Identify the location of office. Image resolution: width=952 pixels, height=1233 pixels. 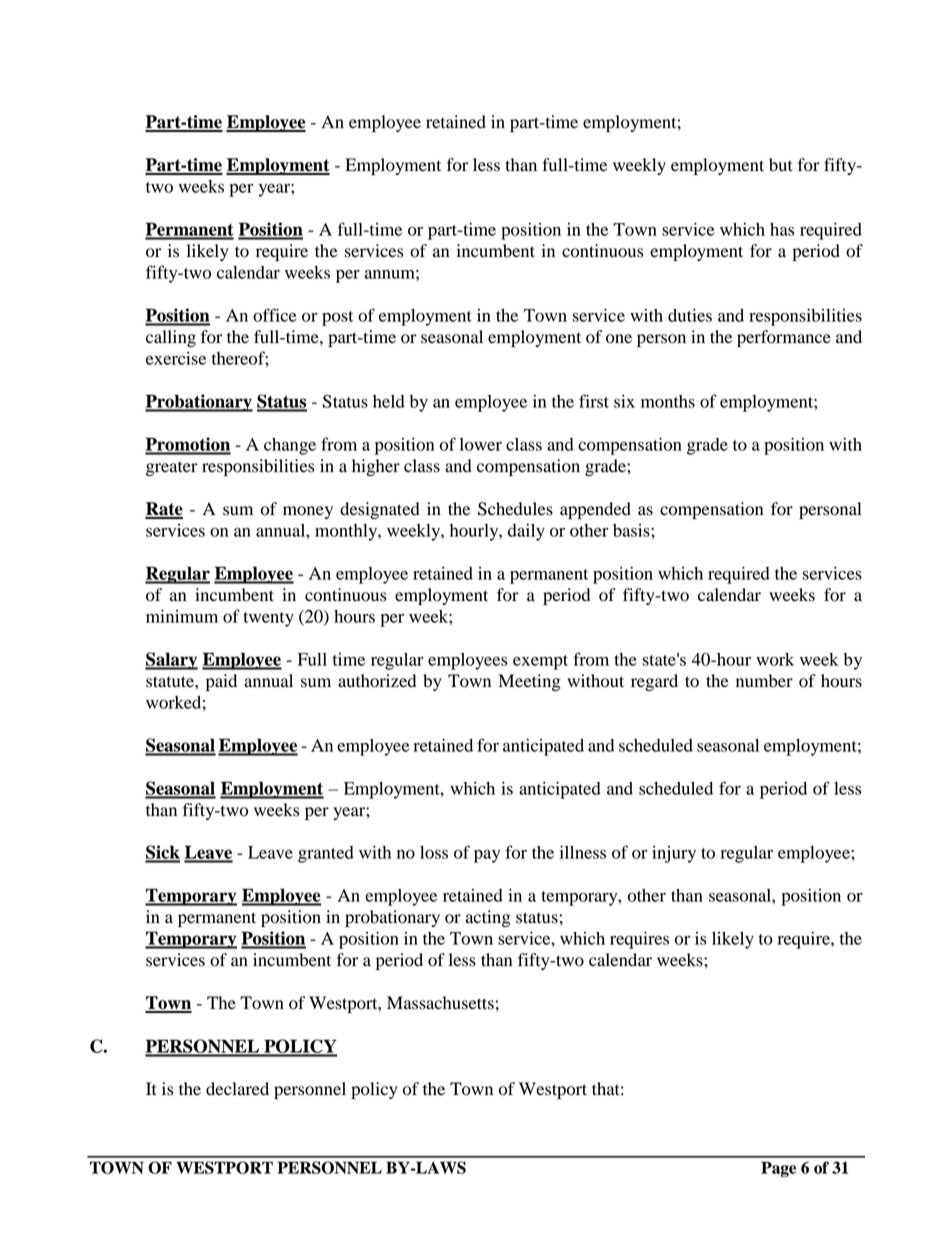
(274, 315).
